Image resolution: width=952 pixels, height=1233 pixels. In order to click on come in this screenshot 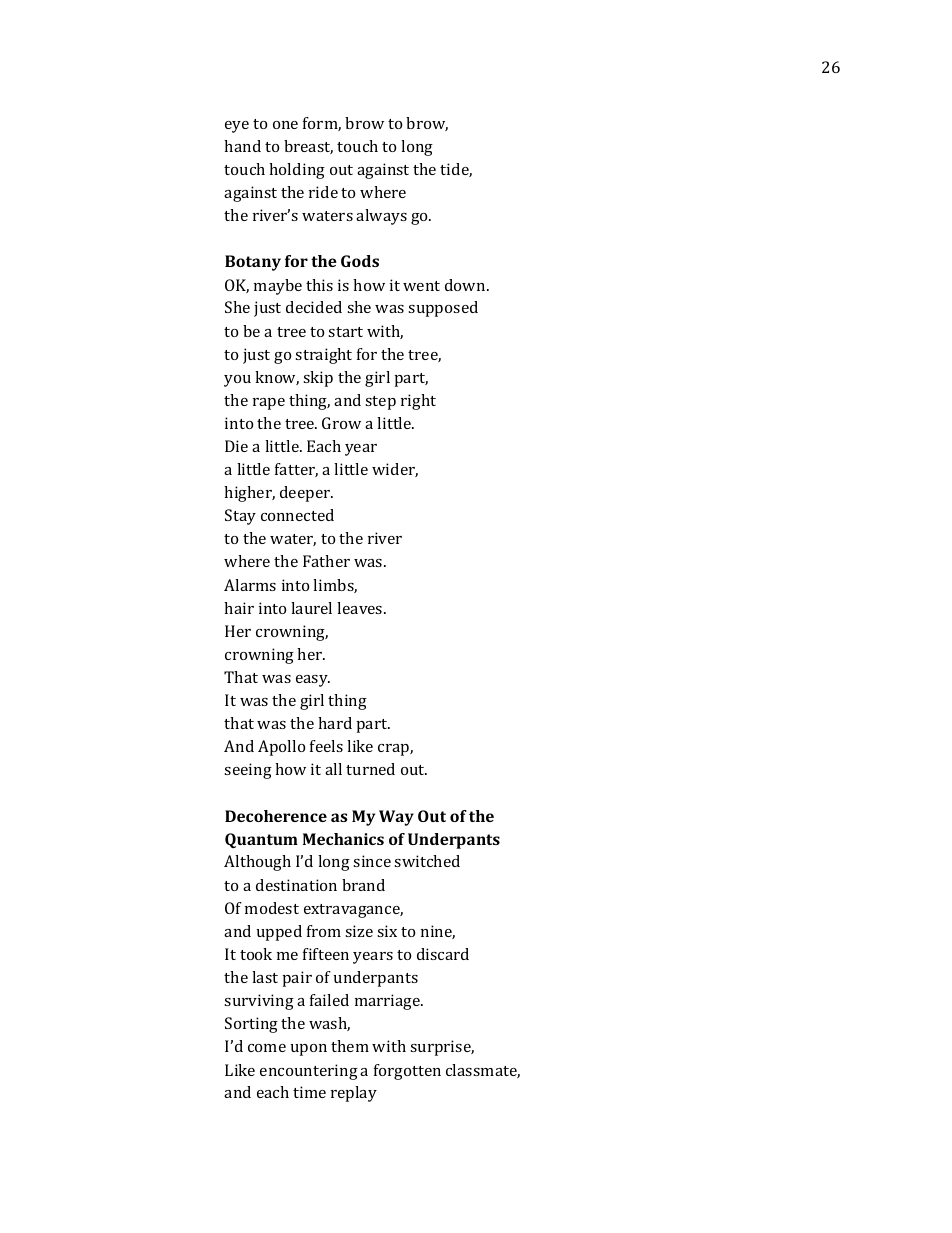, I will do `click(267, 1048)`.
